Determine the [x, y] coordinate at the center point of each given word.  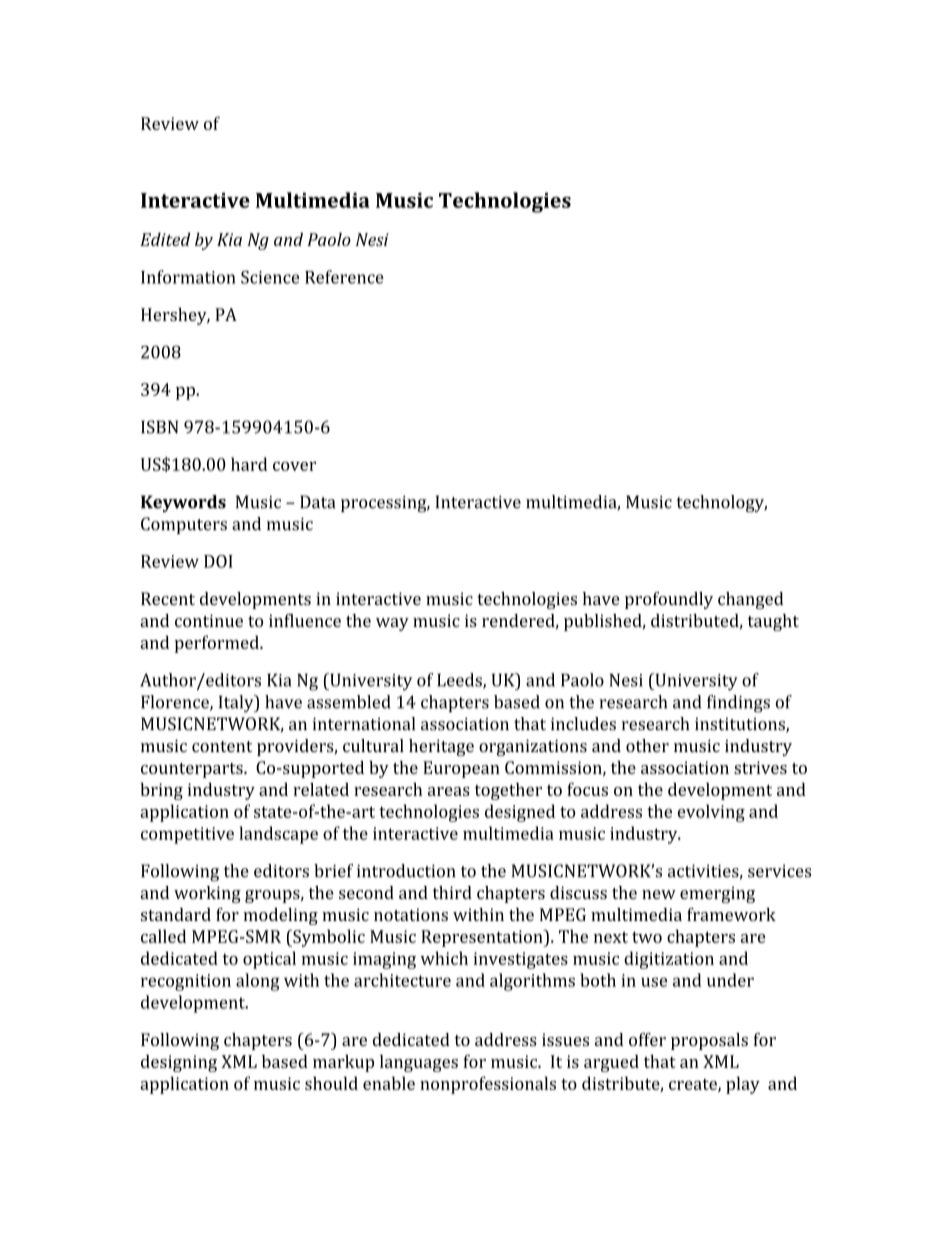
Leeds [460, 681]
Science [270, 277]
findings [738, 704]
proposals [709, 1041]
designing [179, 1063]
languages [419, 1063]
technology [722, 504]
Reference [344, 277]
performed [218, 644]
